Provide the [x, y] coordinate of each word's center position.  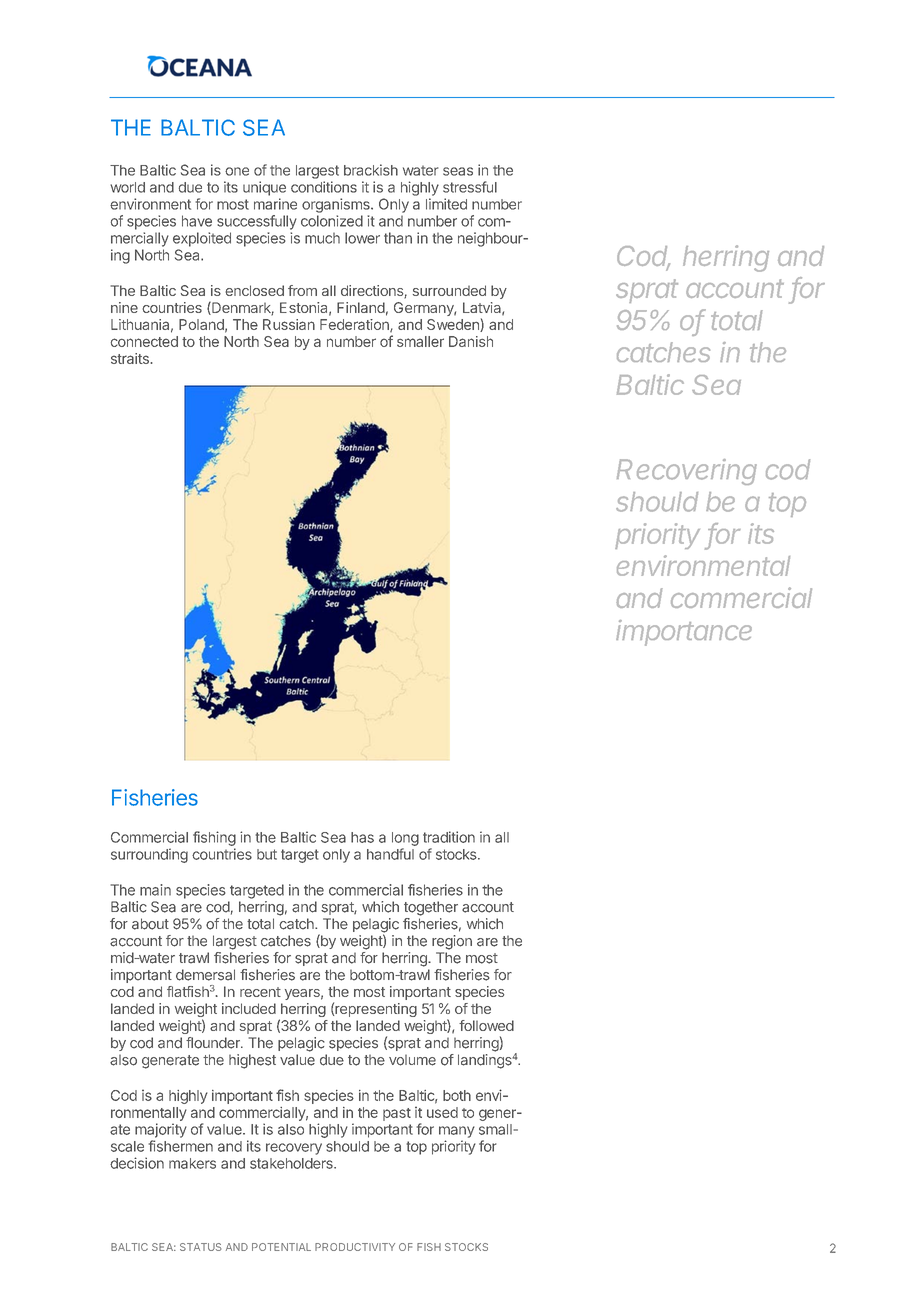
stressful [470, 187]
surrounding [149, 855]
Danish [471, 341]
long [405, 839]
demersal [205, 975]
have [197, 221]
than [398, 238]
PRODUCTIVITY [355, 1247]
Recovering [687, 472]
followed [486, 1025]
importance [684, 633]
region [452, 942]
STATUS [200, 1247]
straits [131, 358]
